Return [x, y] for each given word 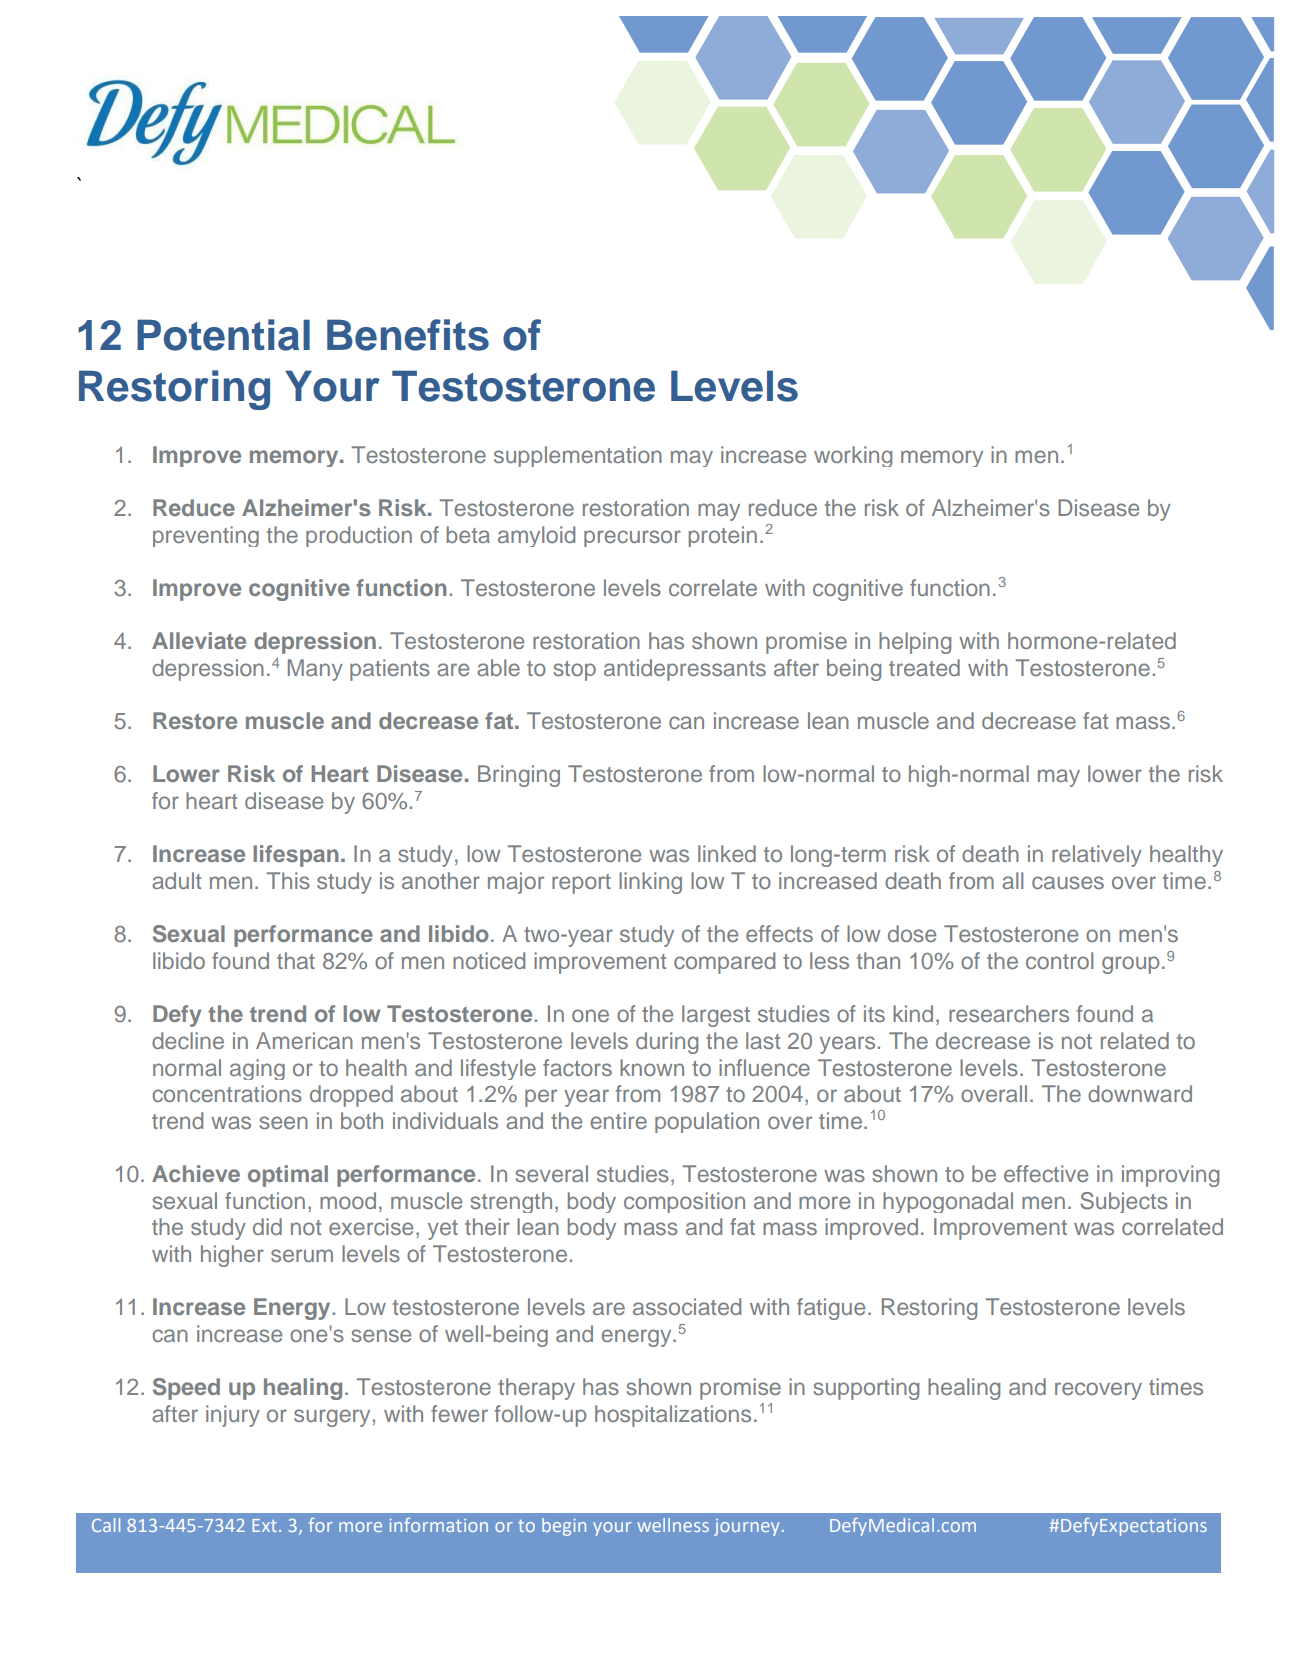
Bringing [519, 776]
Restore [195, 720]
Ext [265, 1525]
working [853, 456]
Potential [223, 335]
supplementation [578, 456]
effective [1046, 1173]
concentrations [227, 1093]
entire [618, 1120]
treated [924, 667]
